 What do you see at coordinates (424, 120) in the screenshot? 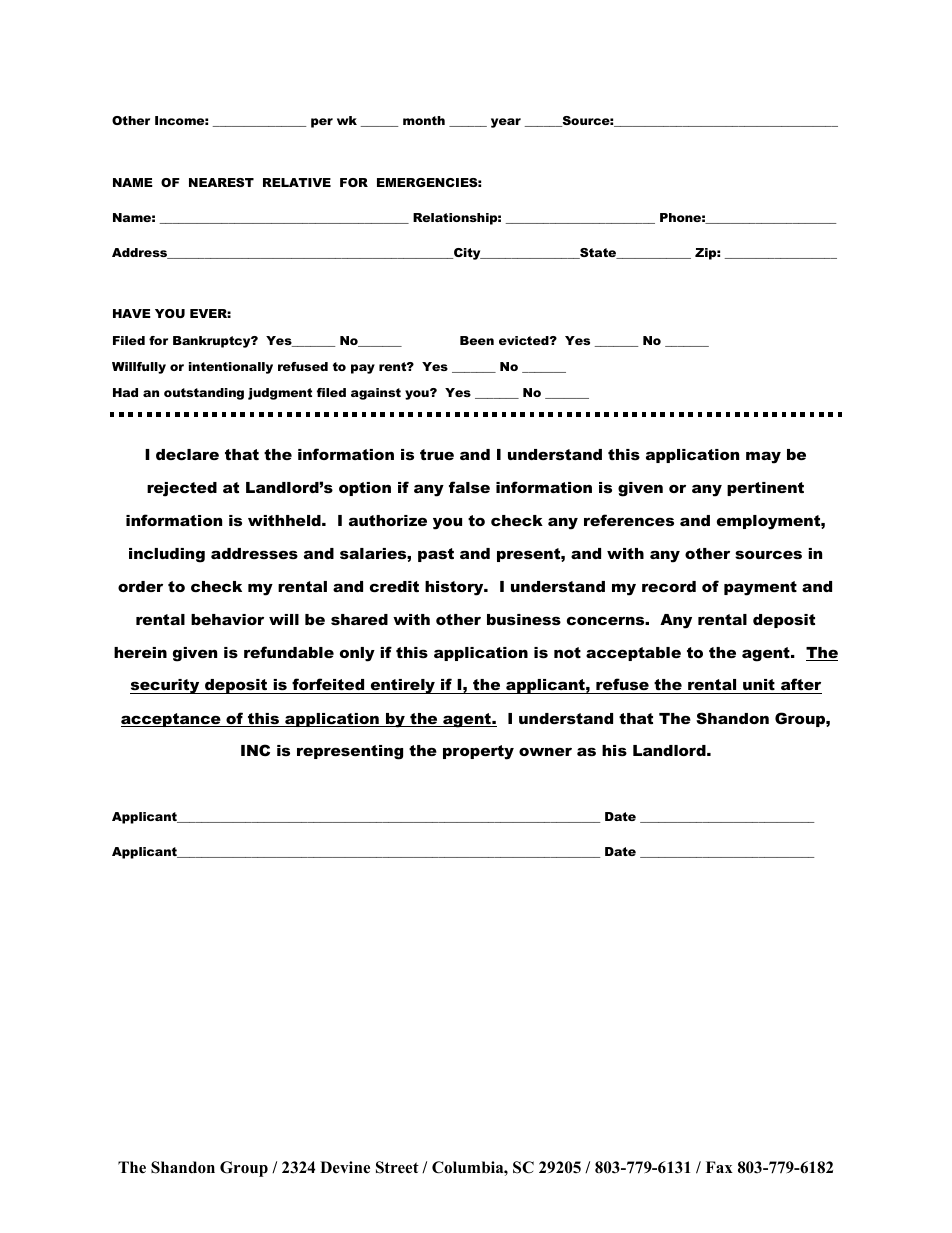
I see `month` at bounding box center [424, 120].
